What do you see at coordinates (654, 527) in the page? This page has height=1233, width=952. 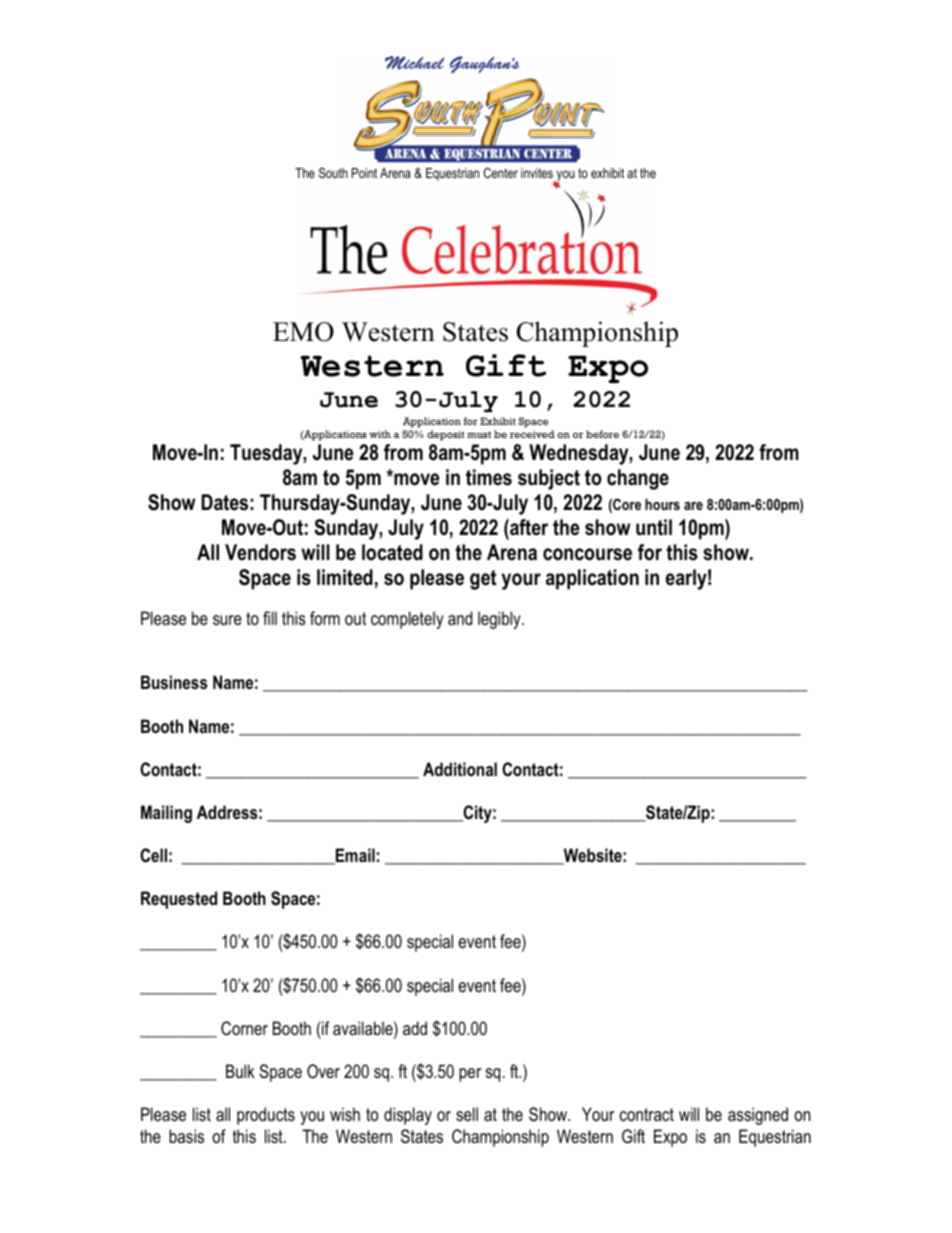 I see `until` at bounding box center [654, 527].
